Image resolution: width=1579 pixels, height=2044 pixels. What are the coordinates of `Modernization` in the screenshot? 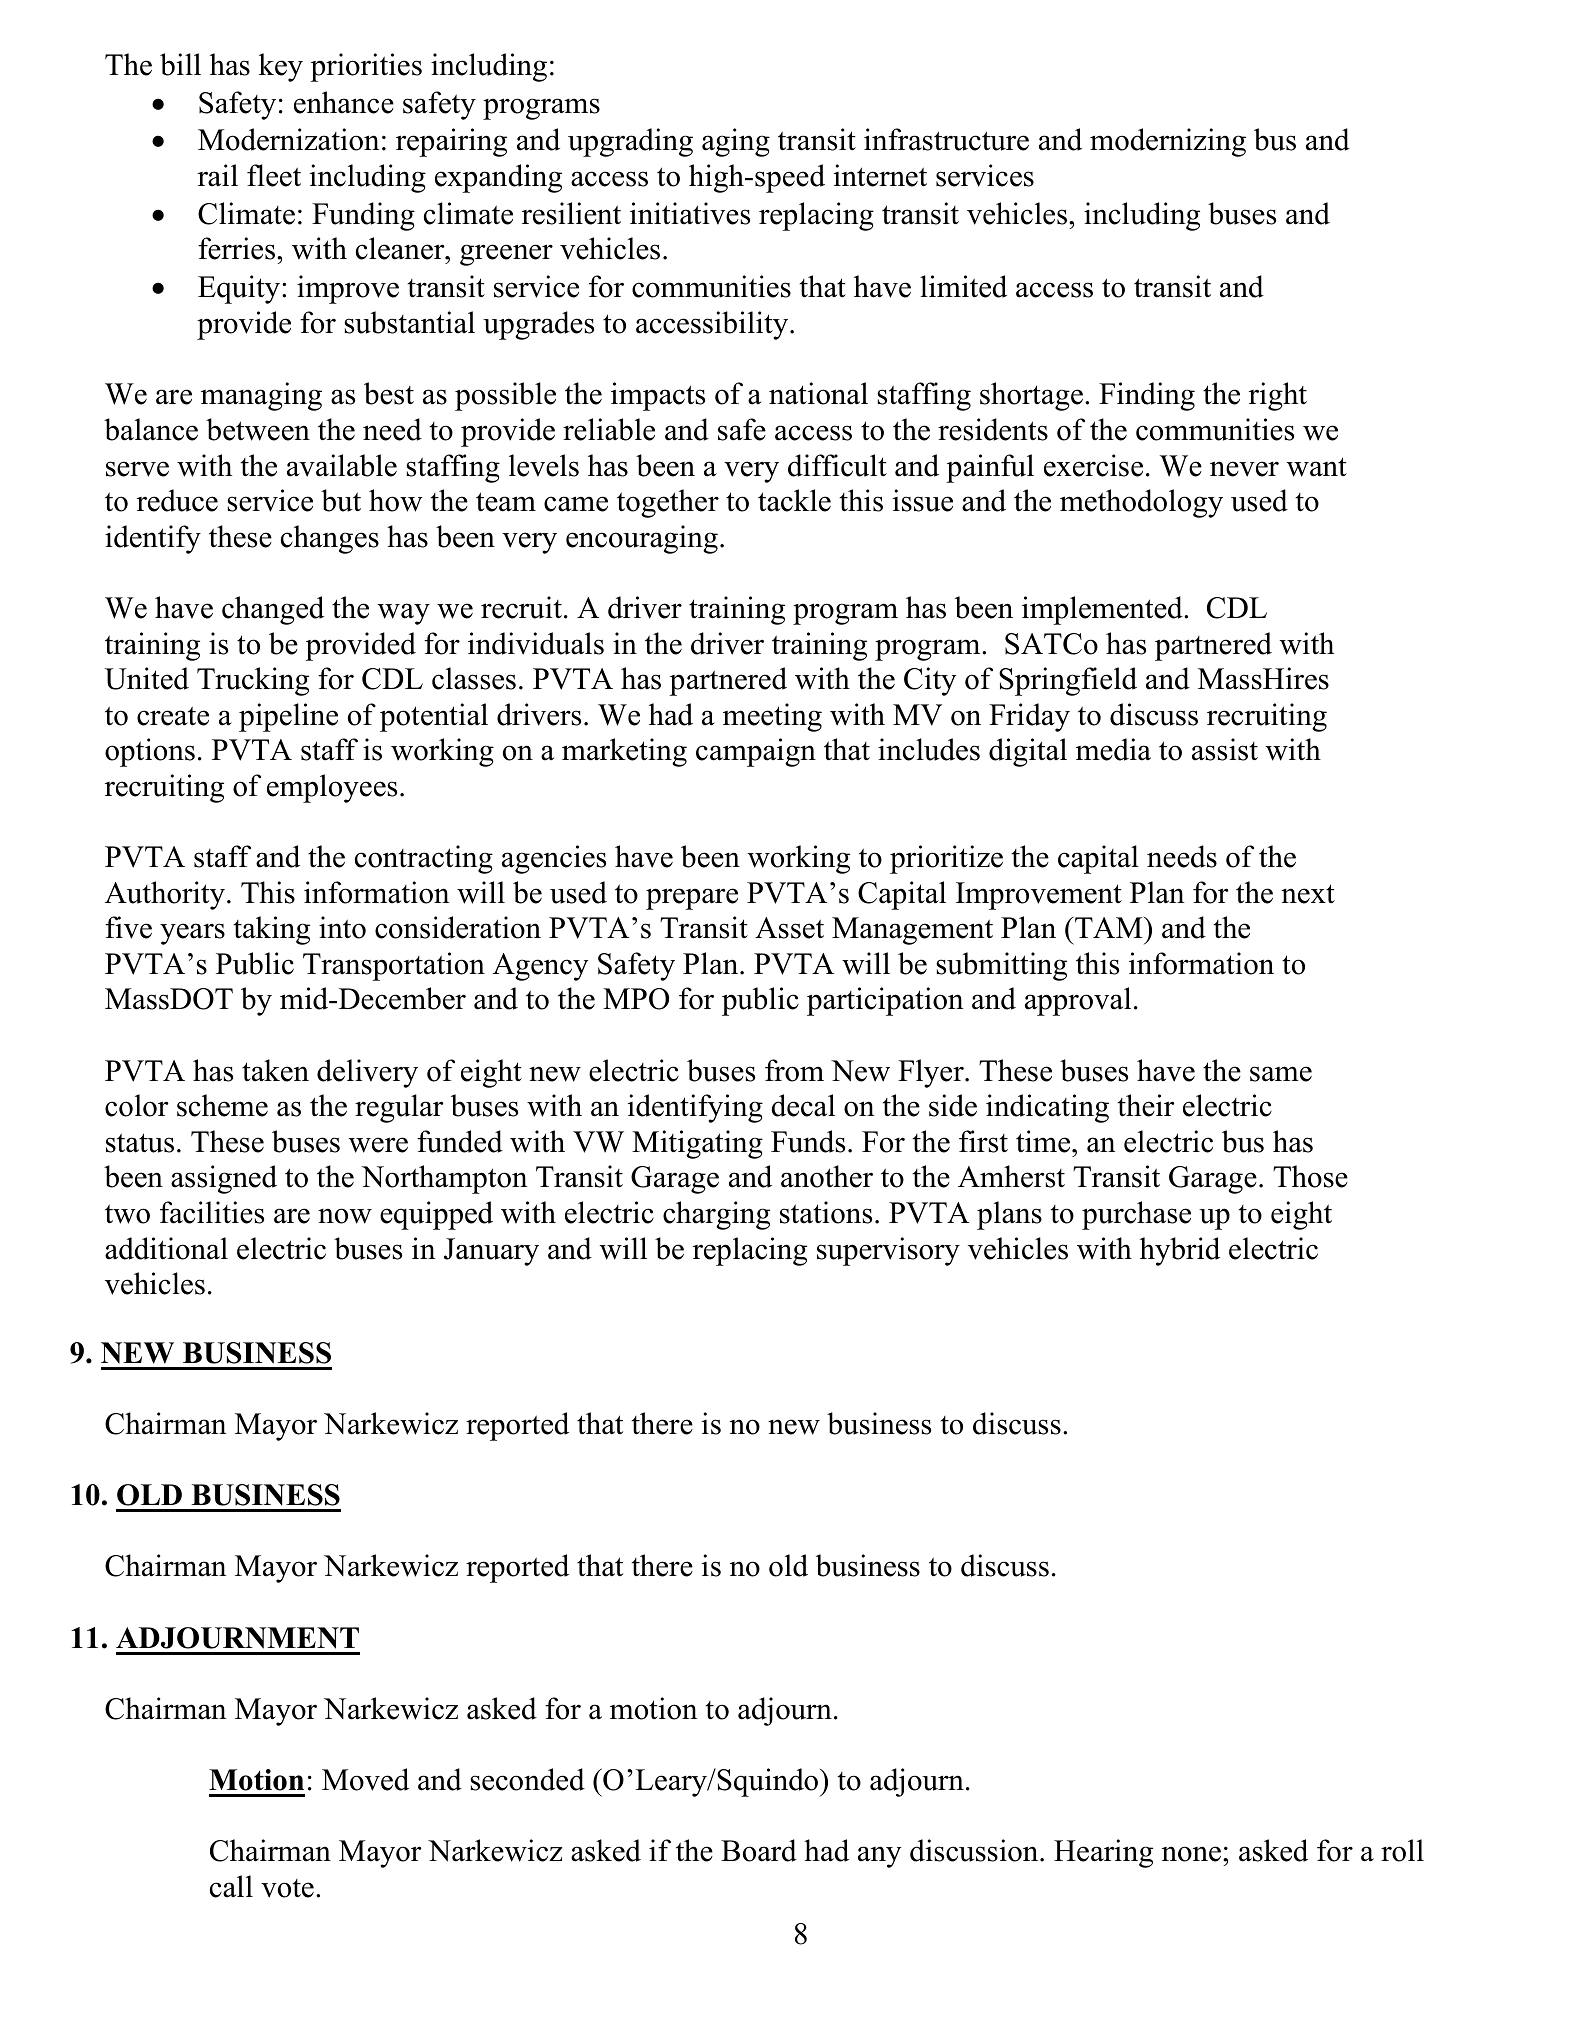 It's located at (288, 139).
